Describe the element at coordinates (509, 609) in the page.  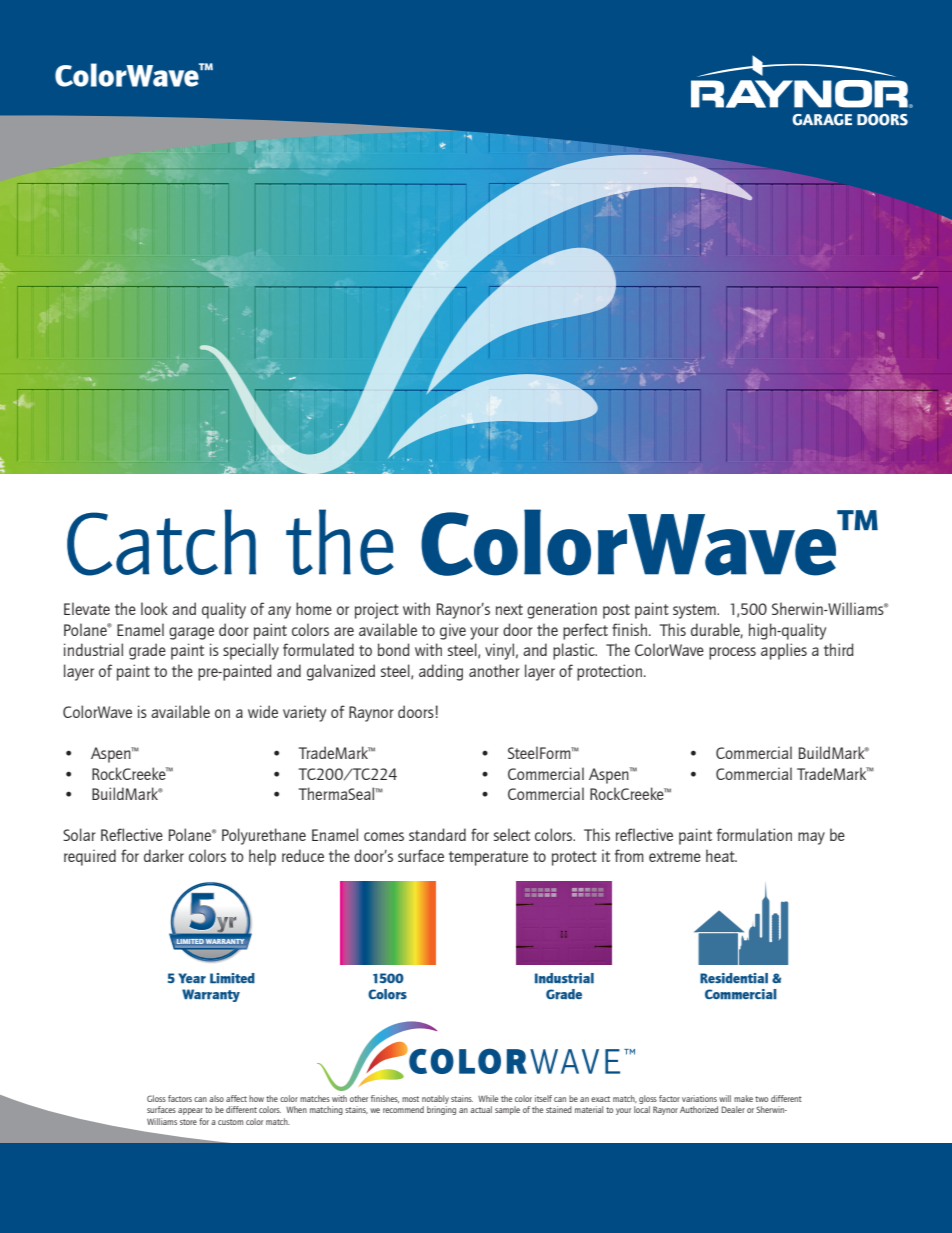
I see `next` at that location.
